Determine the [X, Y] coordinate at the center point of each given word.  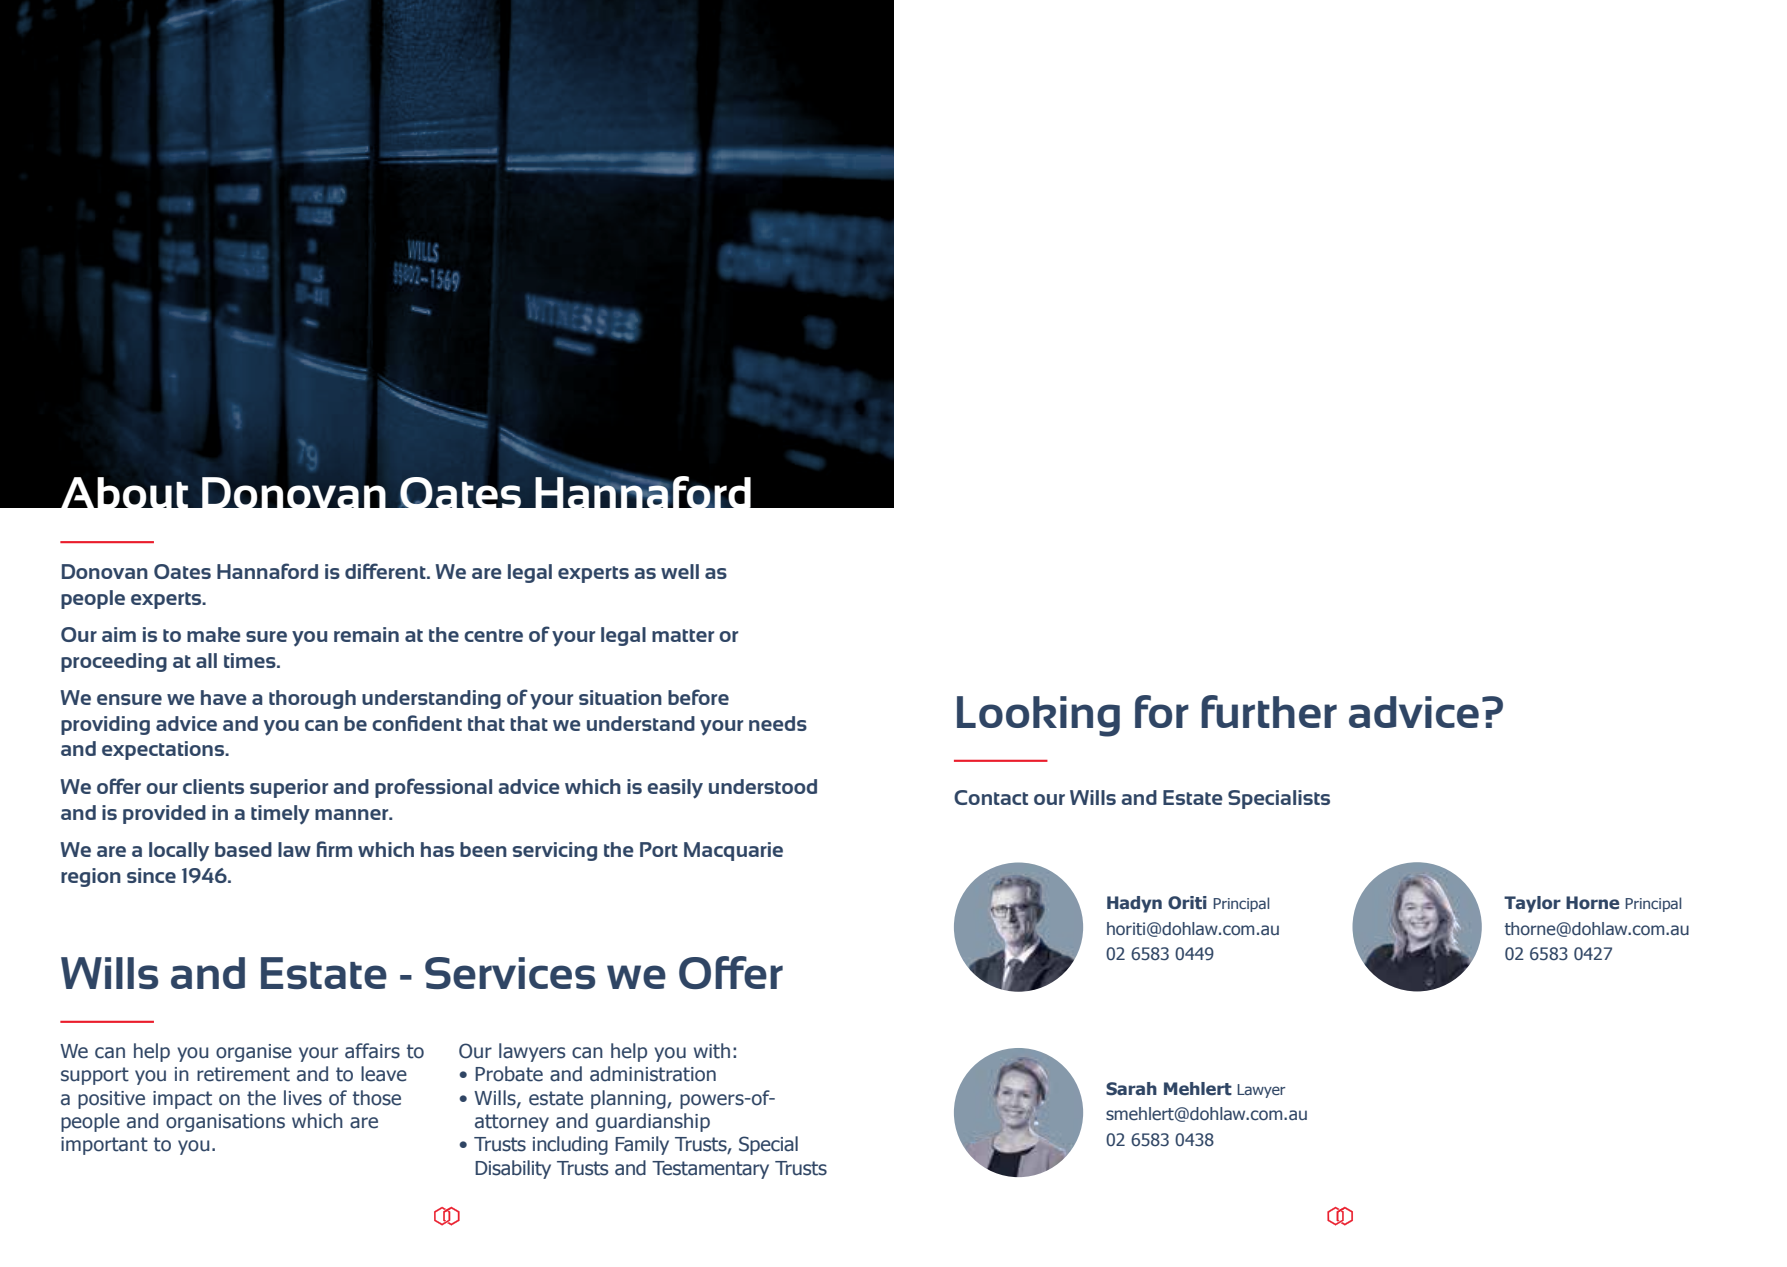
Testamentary [710, 1170]
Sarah [1131, 1089]
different [386, 571]
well [680, 571]
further [1269, 711]
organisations [225, 1123]
